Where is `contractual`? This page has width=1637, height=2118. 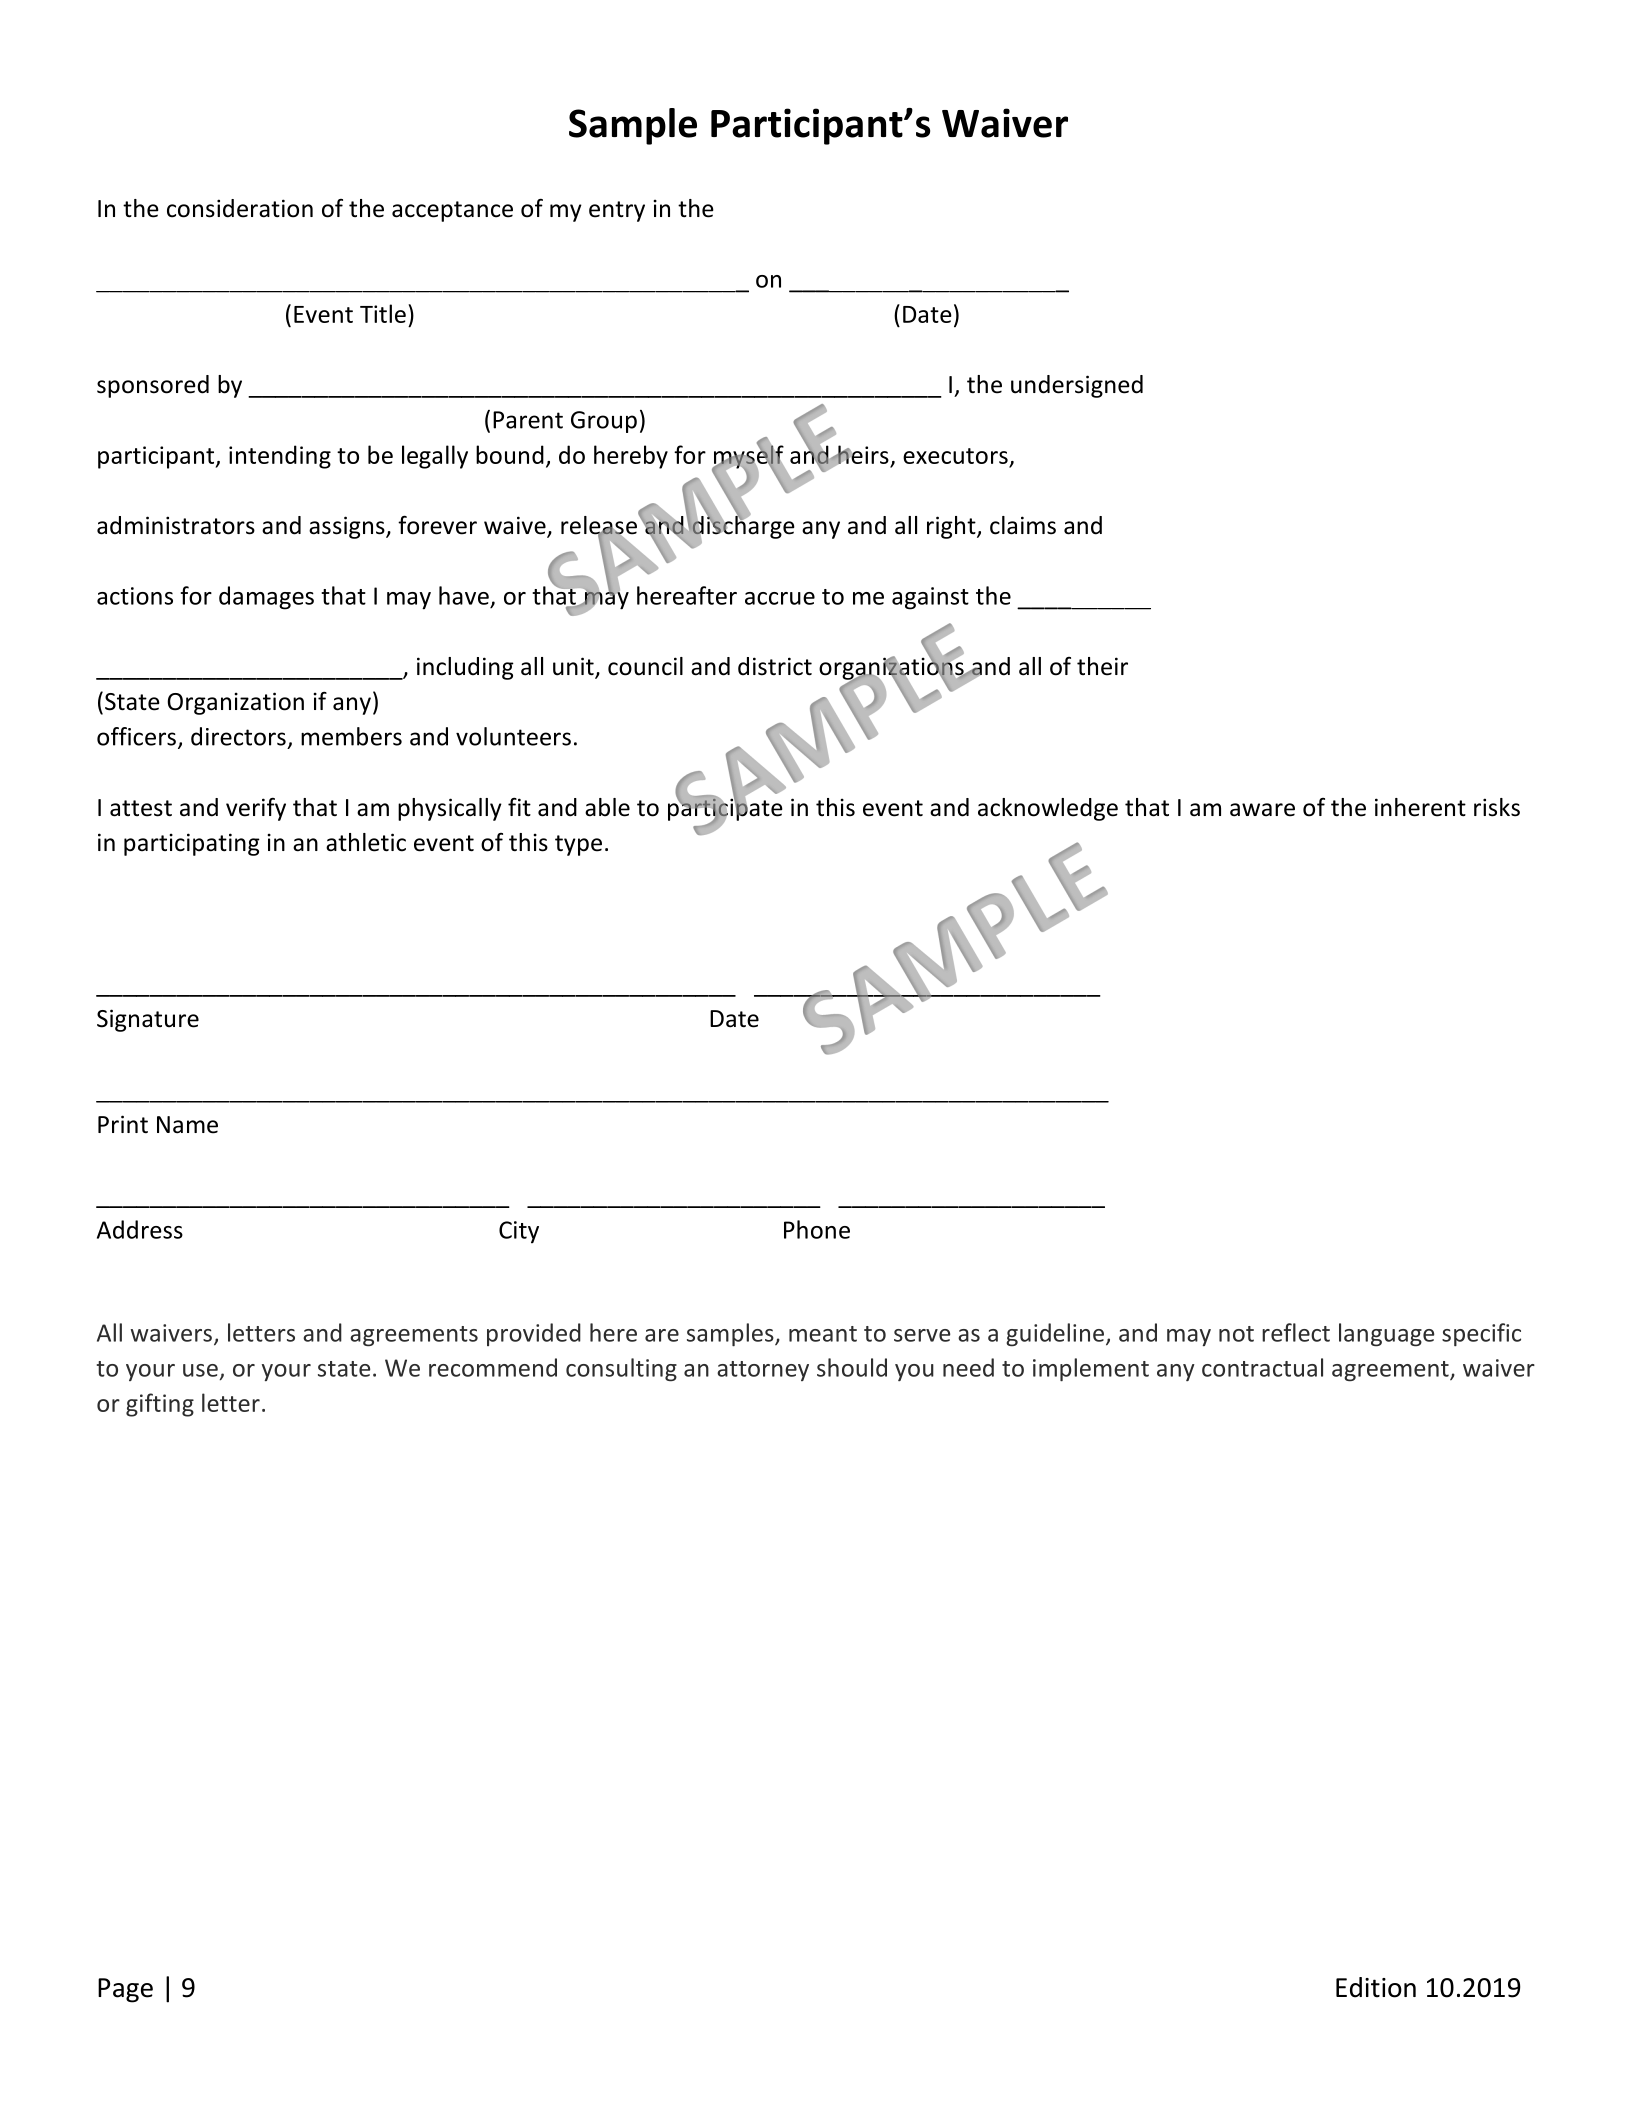
contractual is located at coordinates (1262, 1367).
